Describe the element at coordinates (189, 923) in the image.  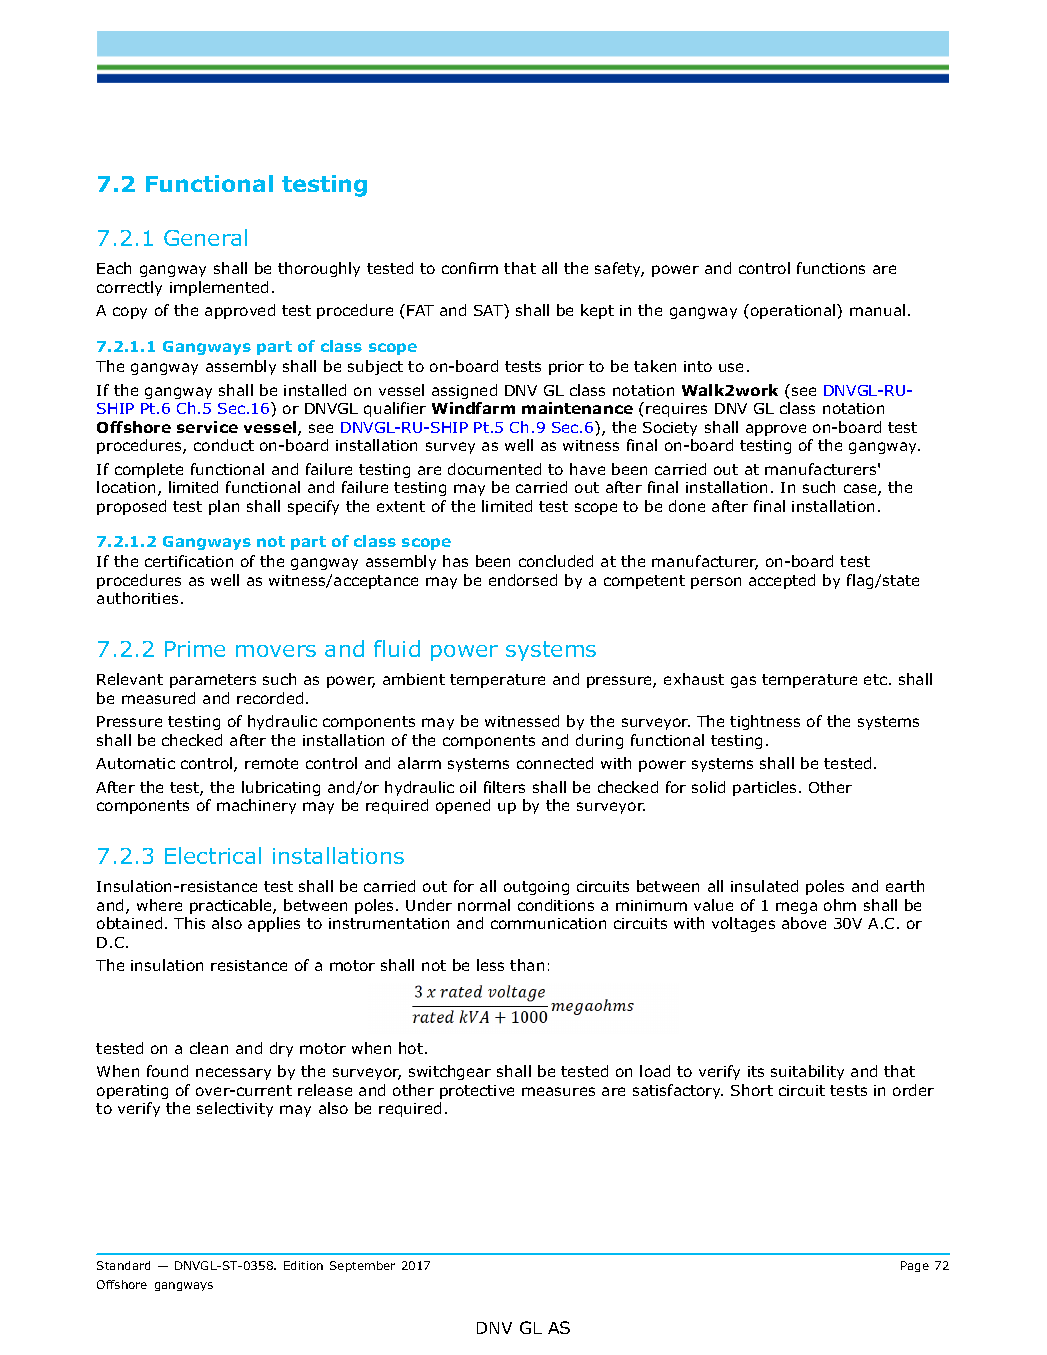
I see `This` at that location.
